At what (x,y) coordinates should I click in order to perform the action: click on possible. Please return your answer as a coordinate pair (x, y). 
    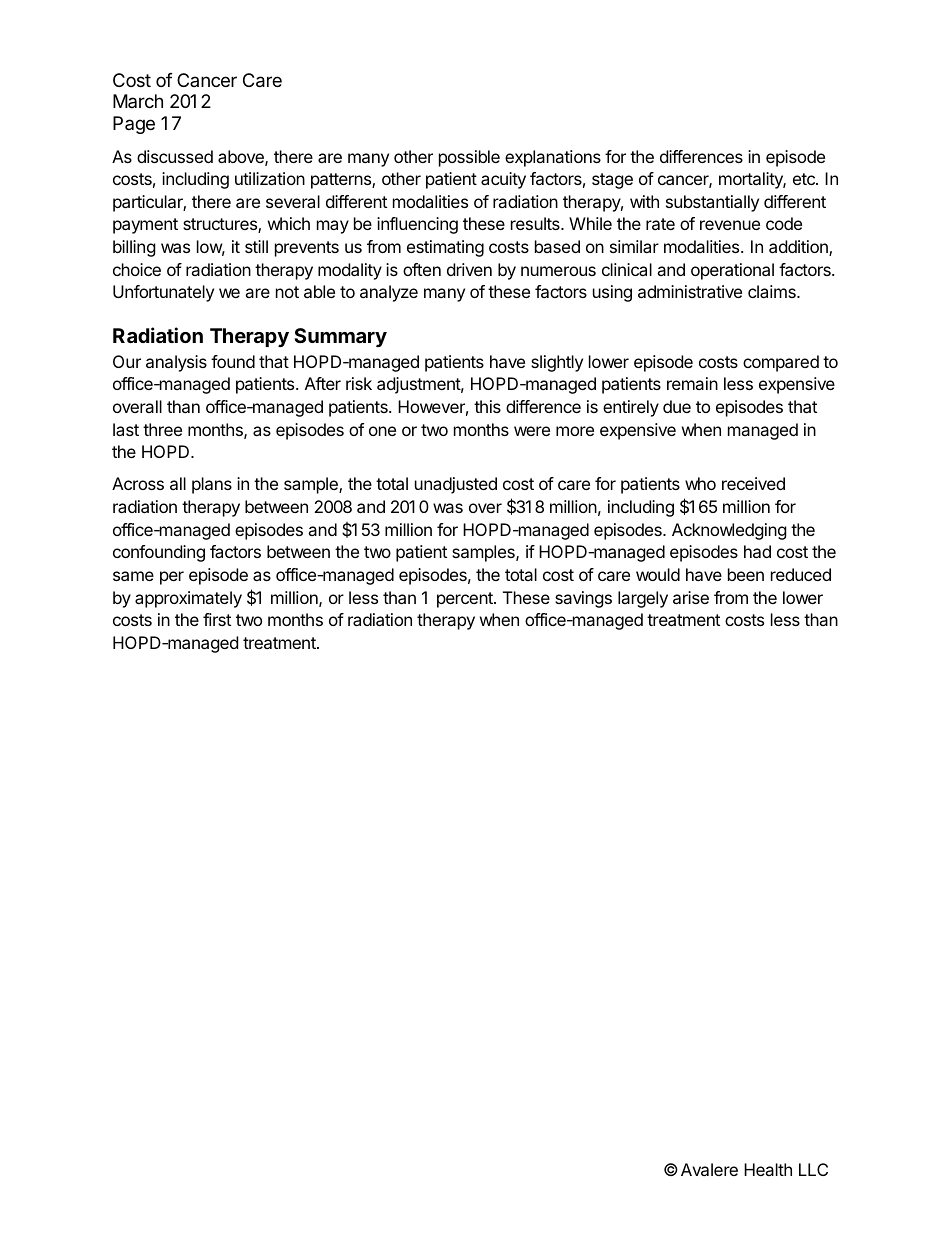
    Looking at the image, I should click on (469, 158).
